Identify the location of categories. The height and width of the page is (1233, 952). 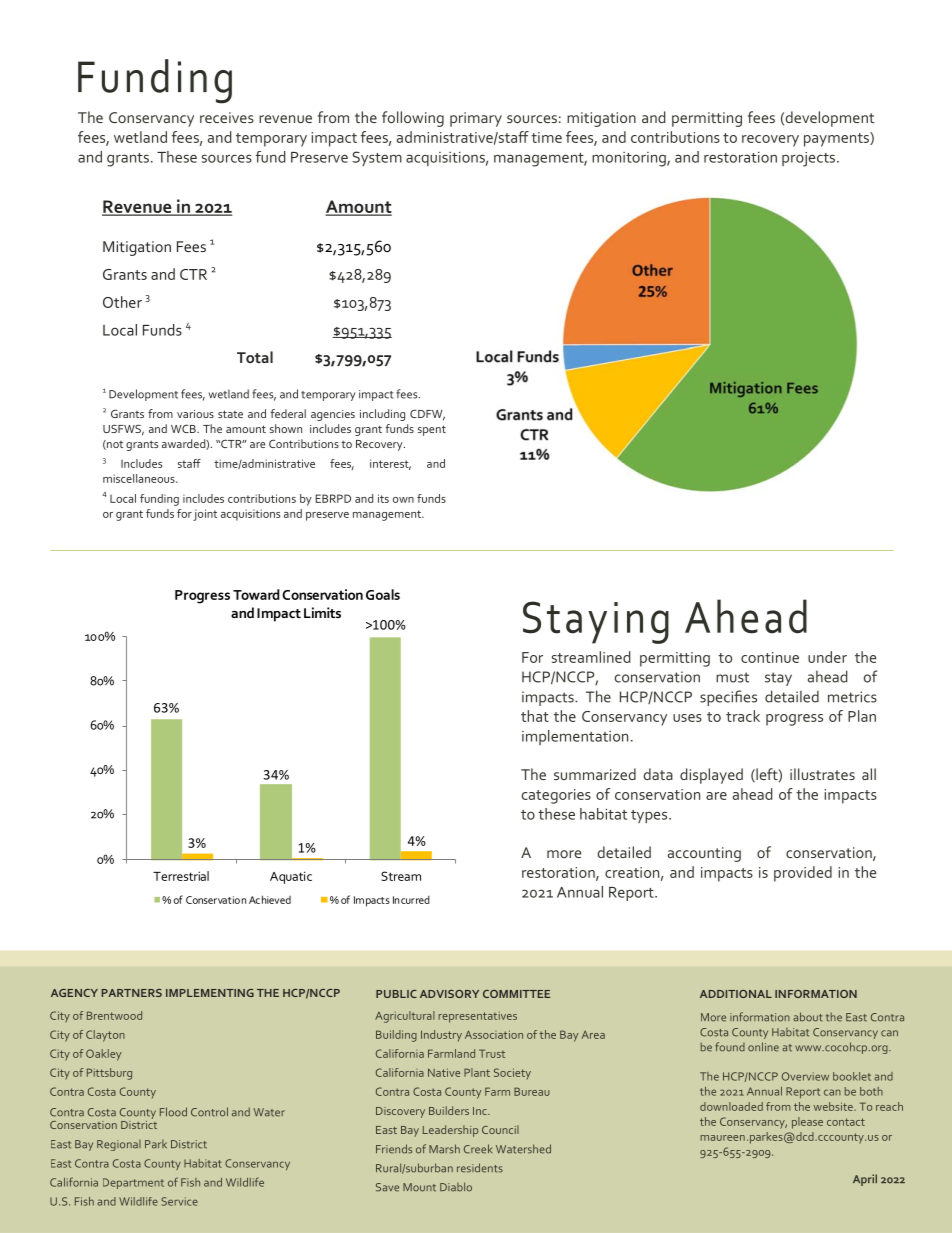
(556, 796).
